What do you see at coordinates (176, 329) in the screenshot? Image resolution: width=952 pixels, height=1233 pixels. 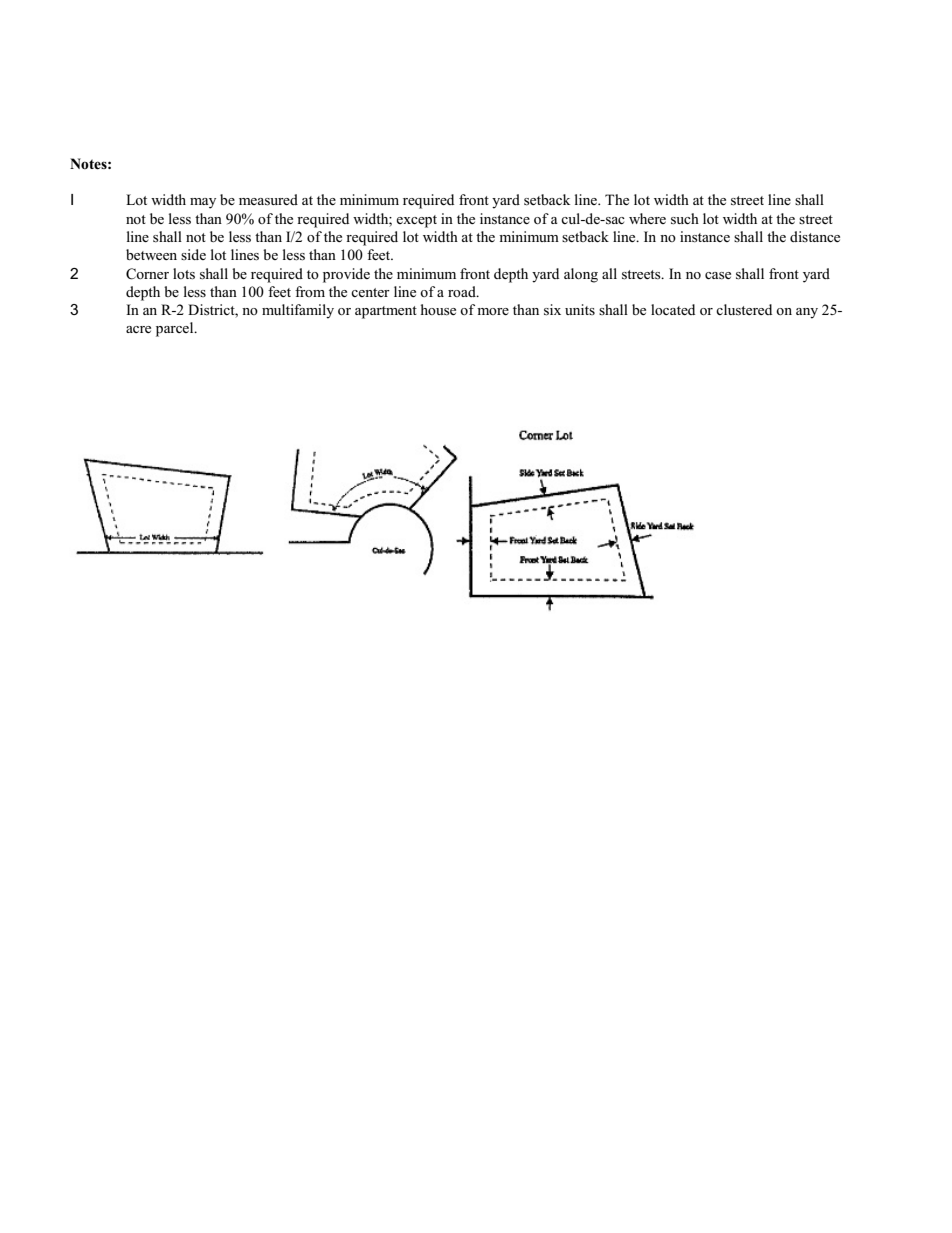 I see `parcel` at bounding box center [176, 329].
